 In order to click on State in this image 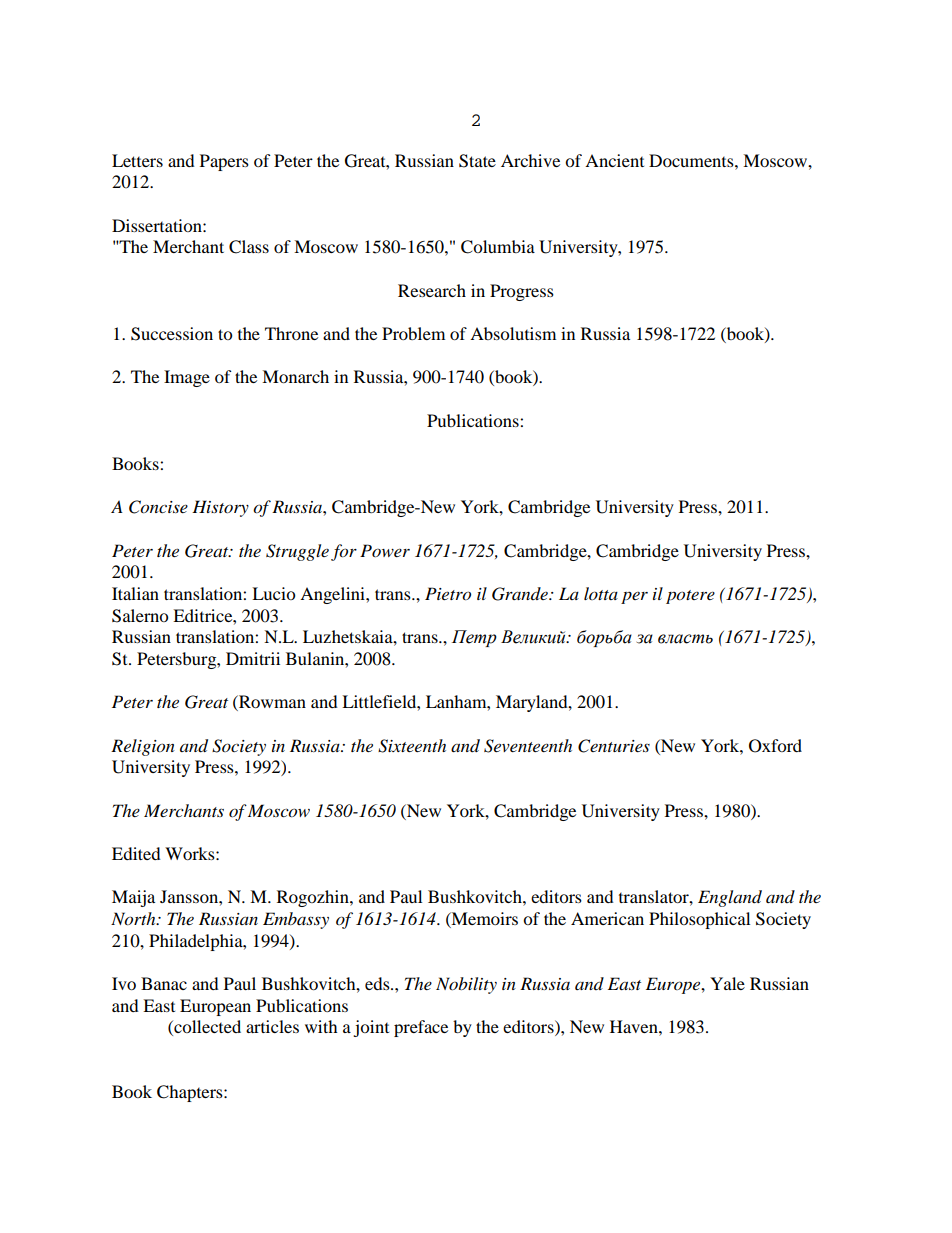, I will do `click(477, 161)`.
